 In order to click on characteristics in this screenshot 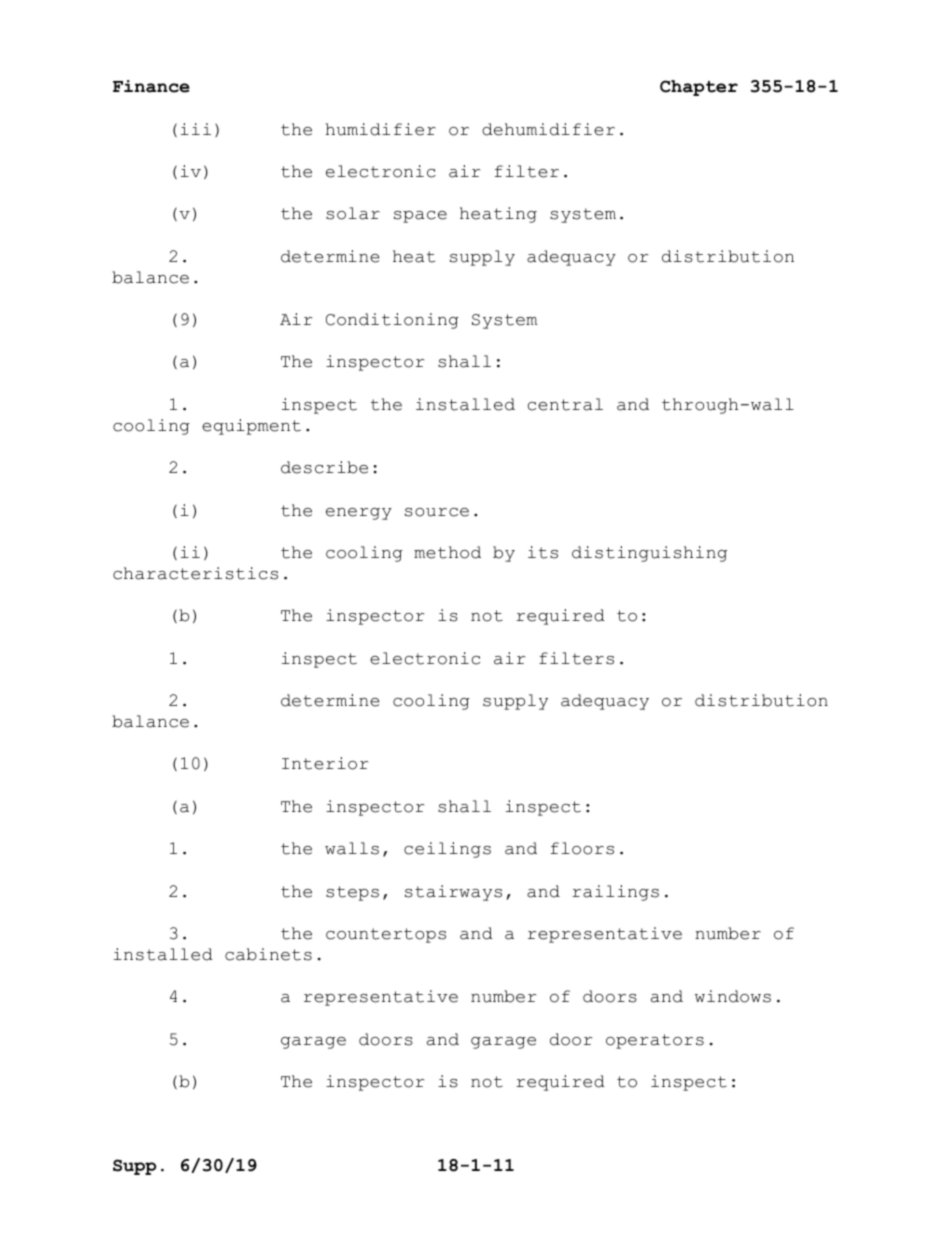, I will do `click(195, 573)`.
